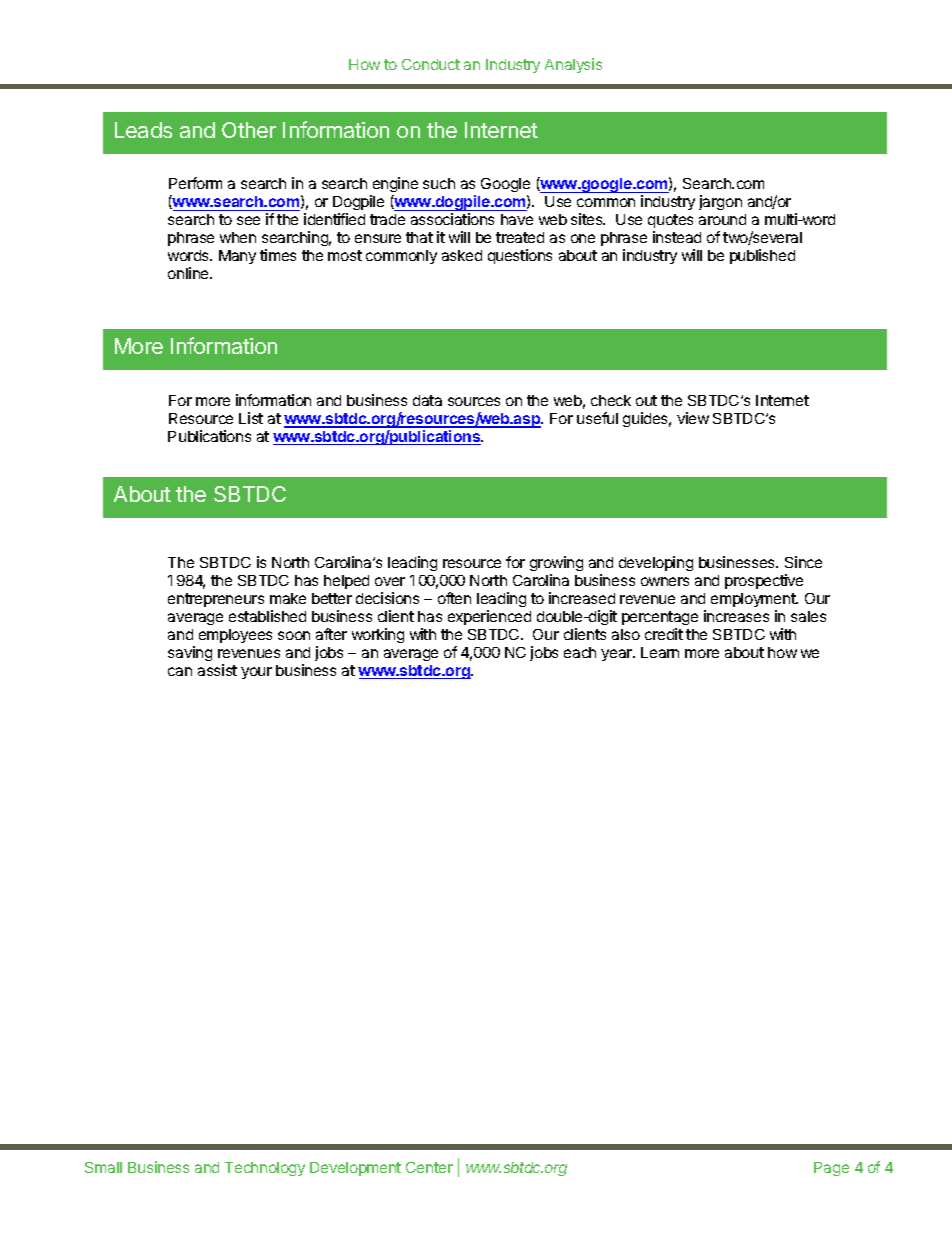 The width and height of the document is (952, 1233). I want to click on Page, so click(831, 1169).
